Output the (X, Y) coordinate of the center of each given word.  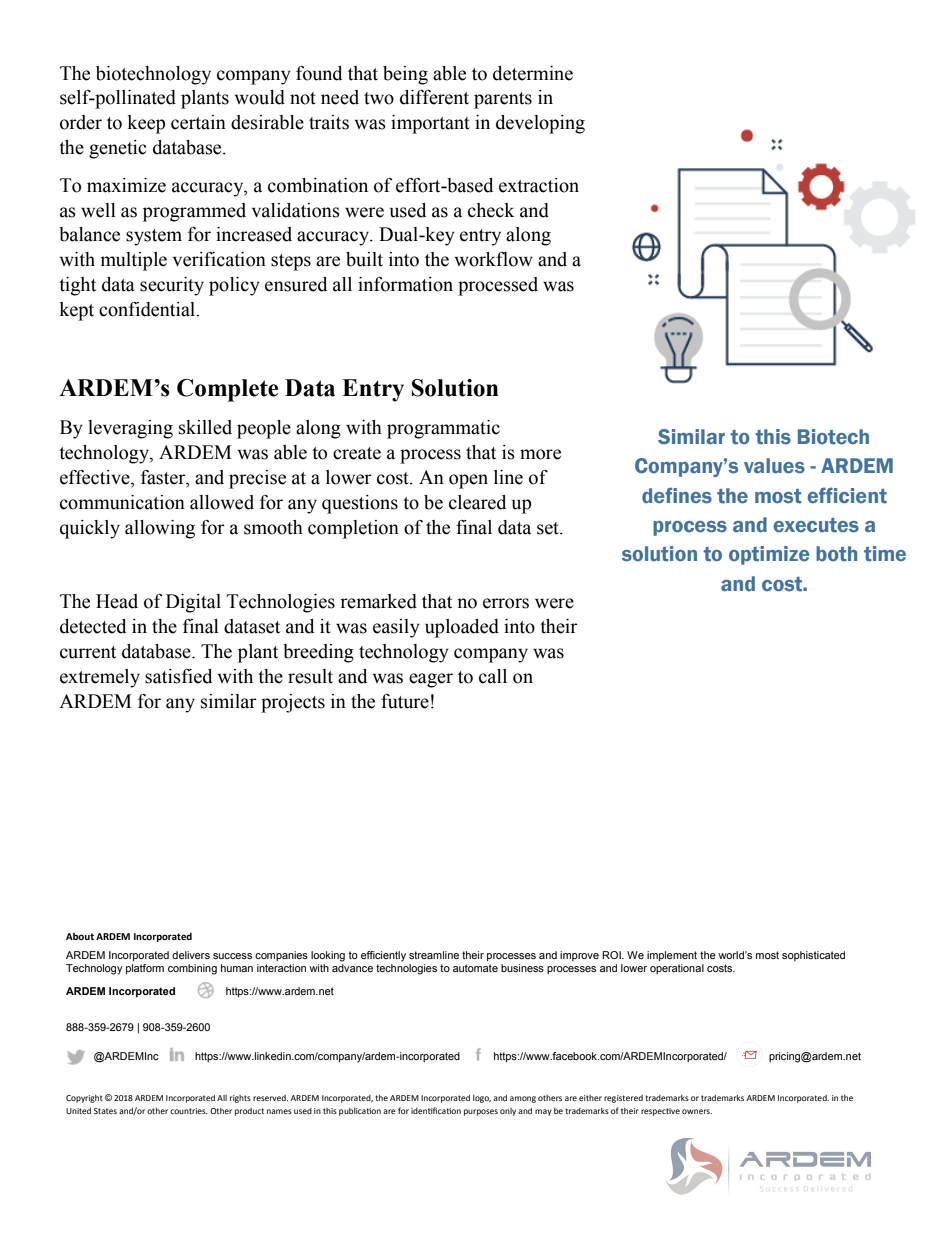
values (774, 466)
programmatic (443, 429)
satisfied (178, 676)
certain (198, 122)
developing (540, 124)
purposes (481, 1112)
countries (189, 1111)
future (405, 701)
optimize (769, 555)
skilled (205, 427)
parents (503, 100)
